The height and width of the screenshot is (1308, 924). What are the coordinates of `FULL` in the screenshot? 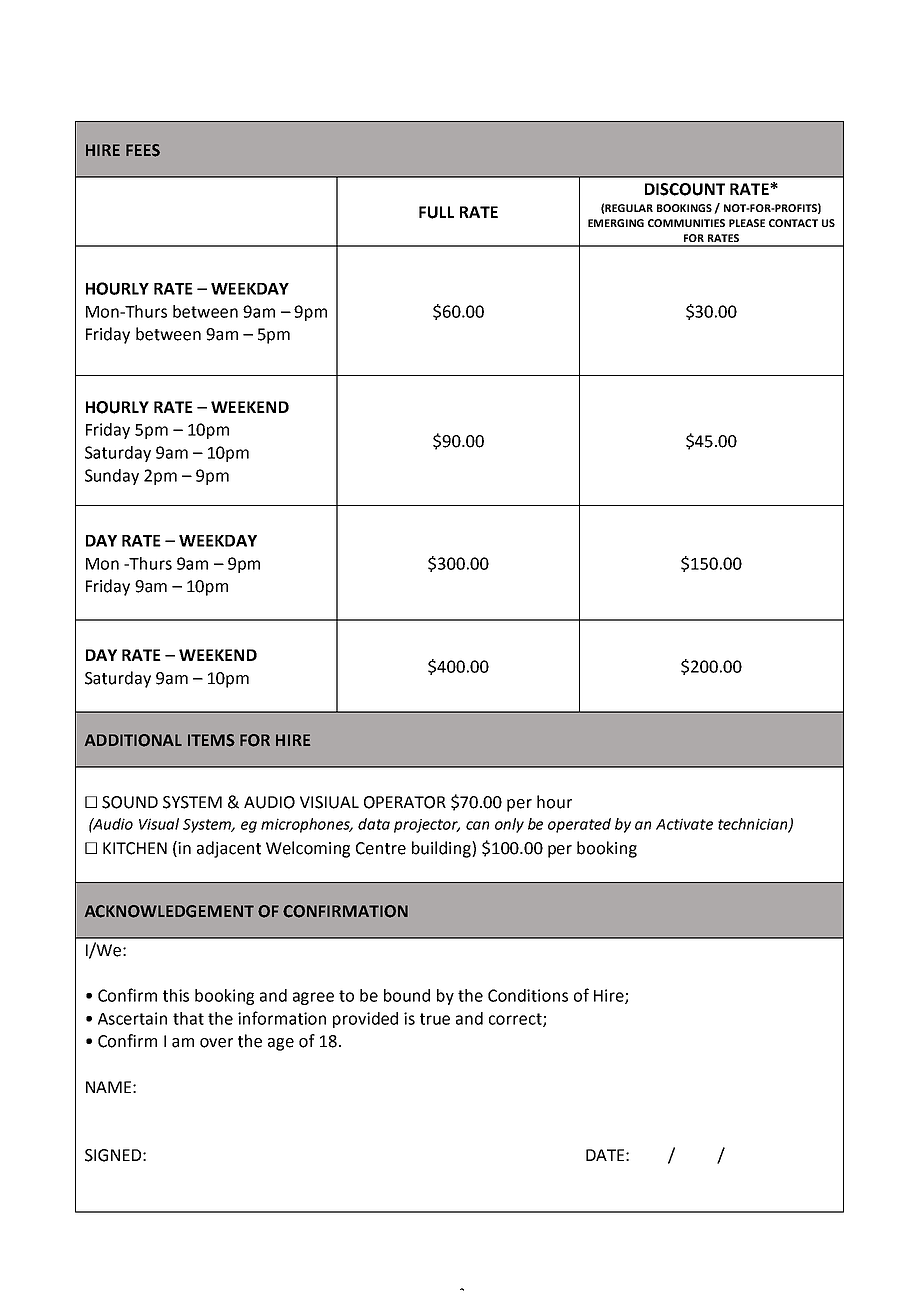 It's located at (436, 212).
